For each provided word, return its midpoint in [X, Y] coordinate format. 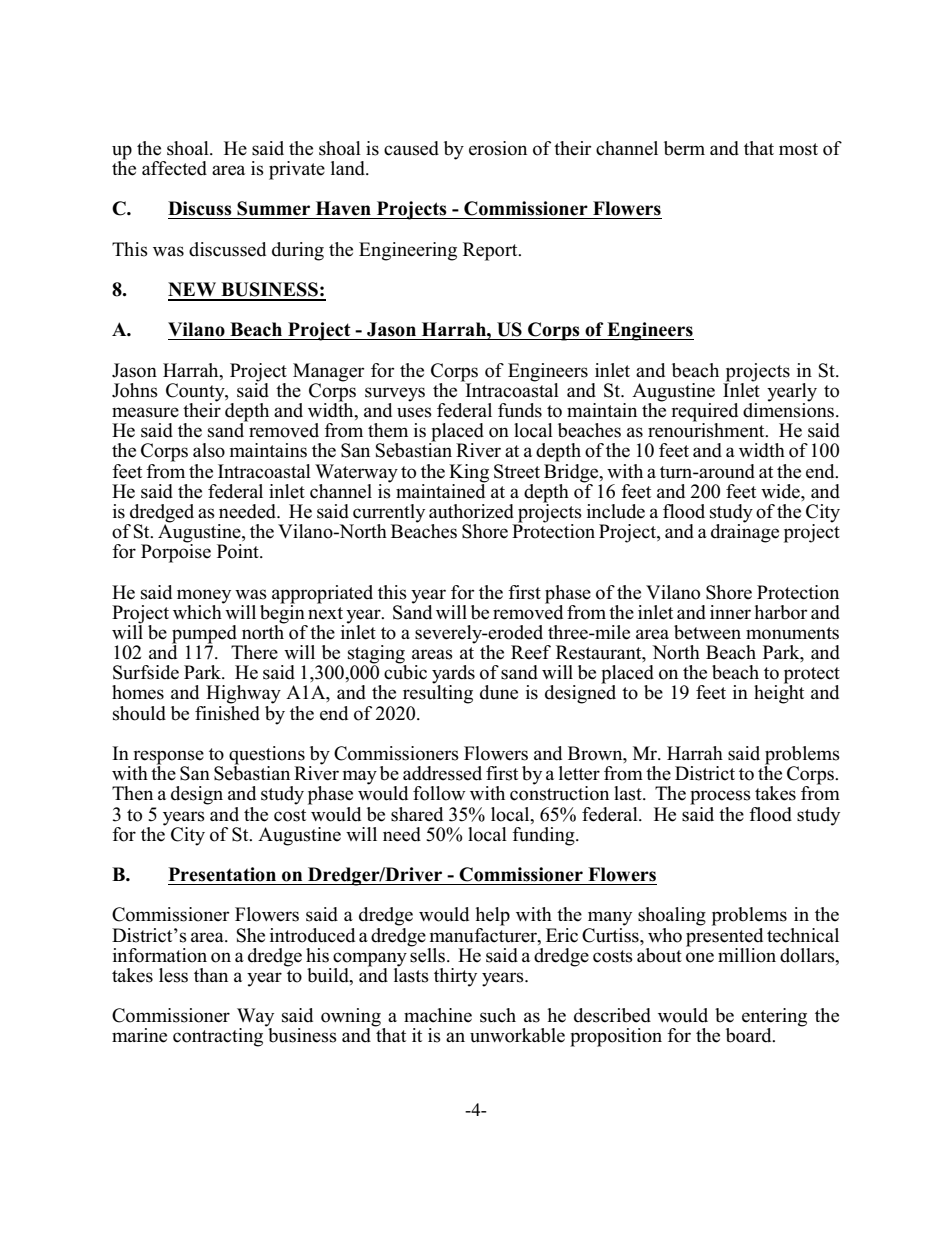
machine [438, 1015]
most [798, 149]
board [750, 1035]
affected [174, 168]
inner [730, 612]
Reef [531, 652]
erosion [498, 148]
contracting [218, 1037]
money [204, 596]
